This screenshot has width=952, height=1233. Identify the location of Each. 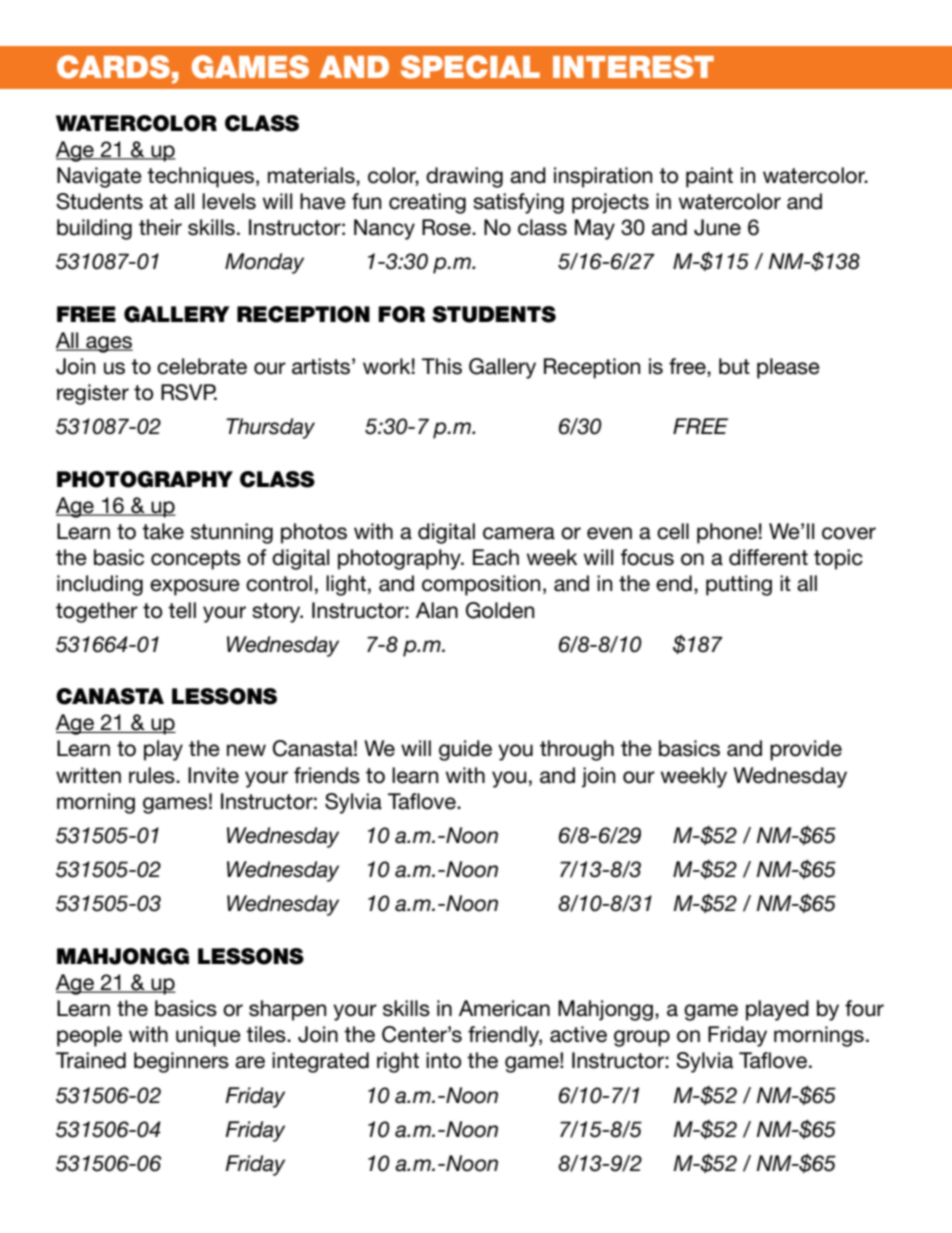
(496, 557).
